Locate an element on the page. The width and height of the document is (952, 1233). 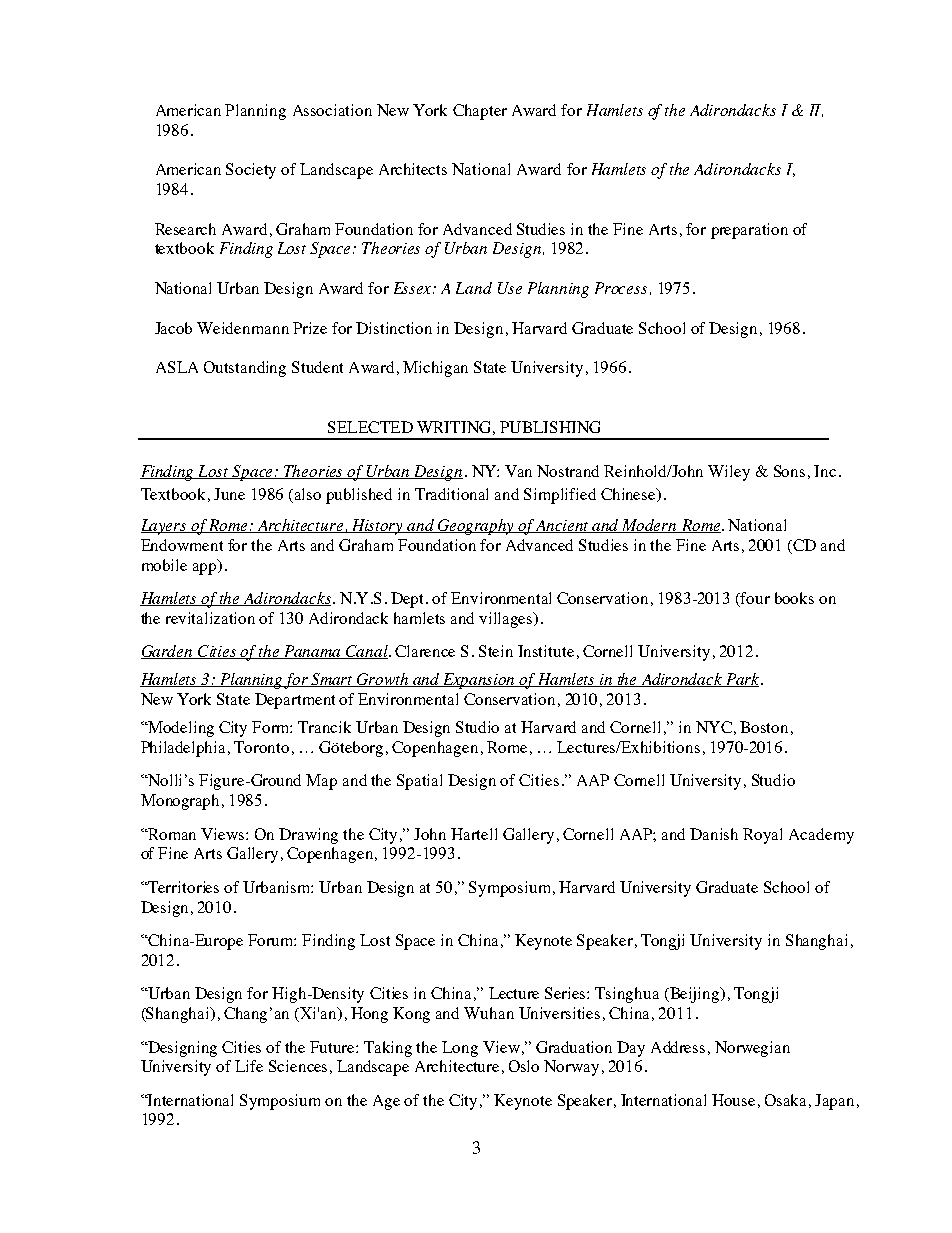
Life is located at coordinates (249, 1066).
